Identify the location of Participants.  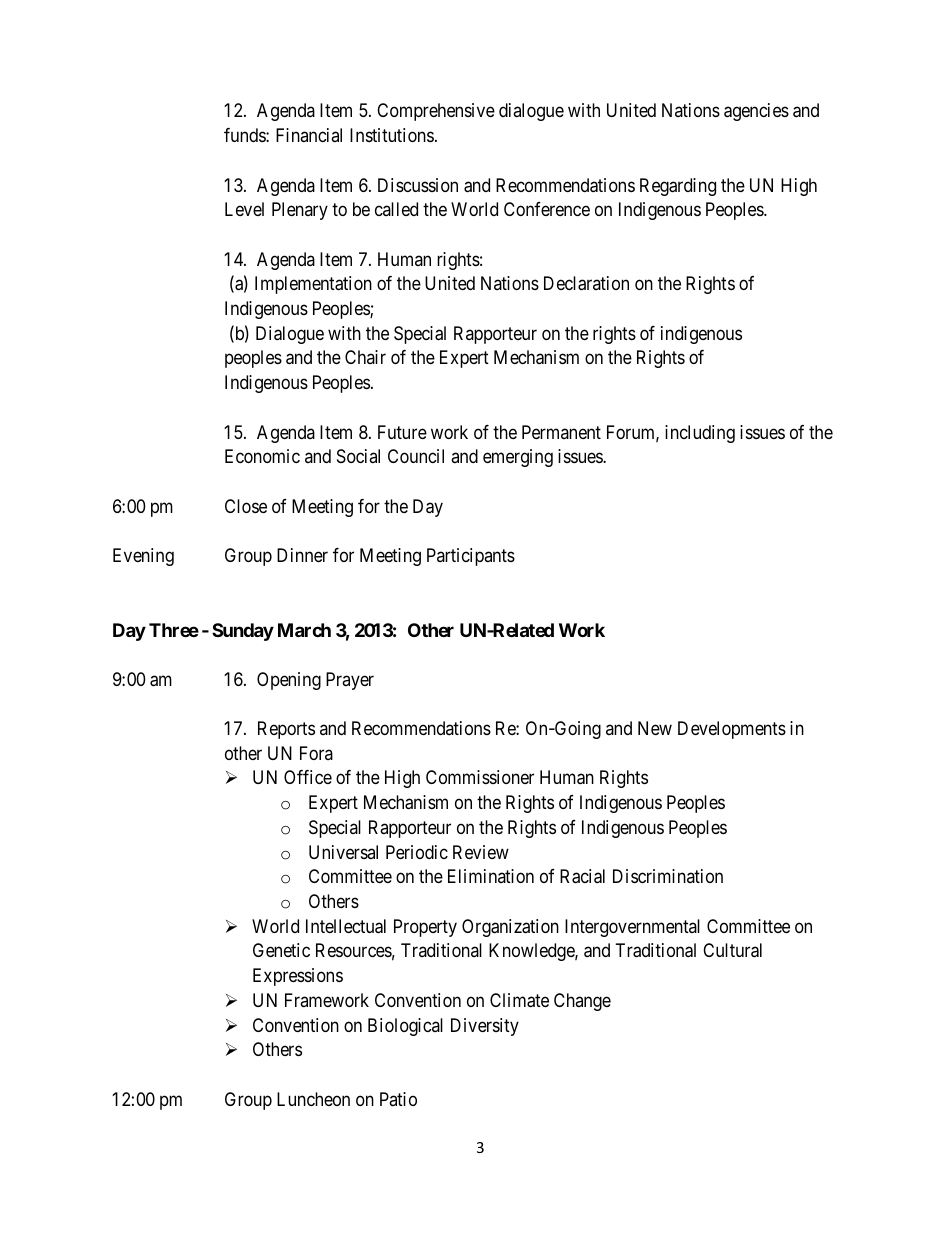
(471, 557).
